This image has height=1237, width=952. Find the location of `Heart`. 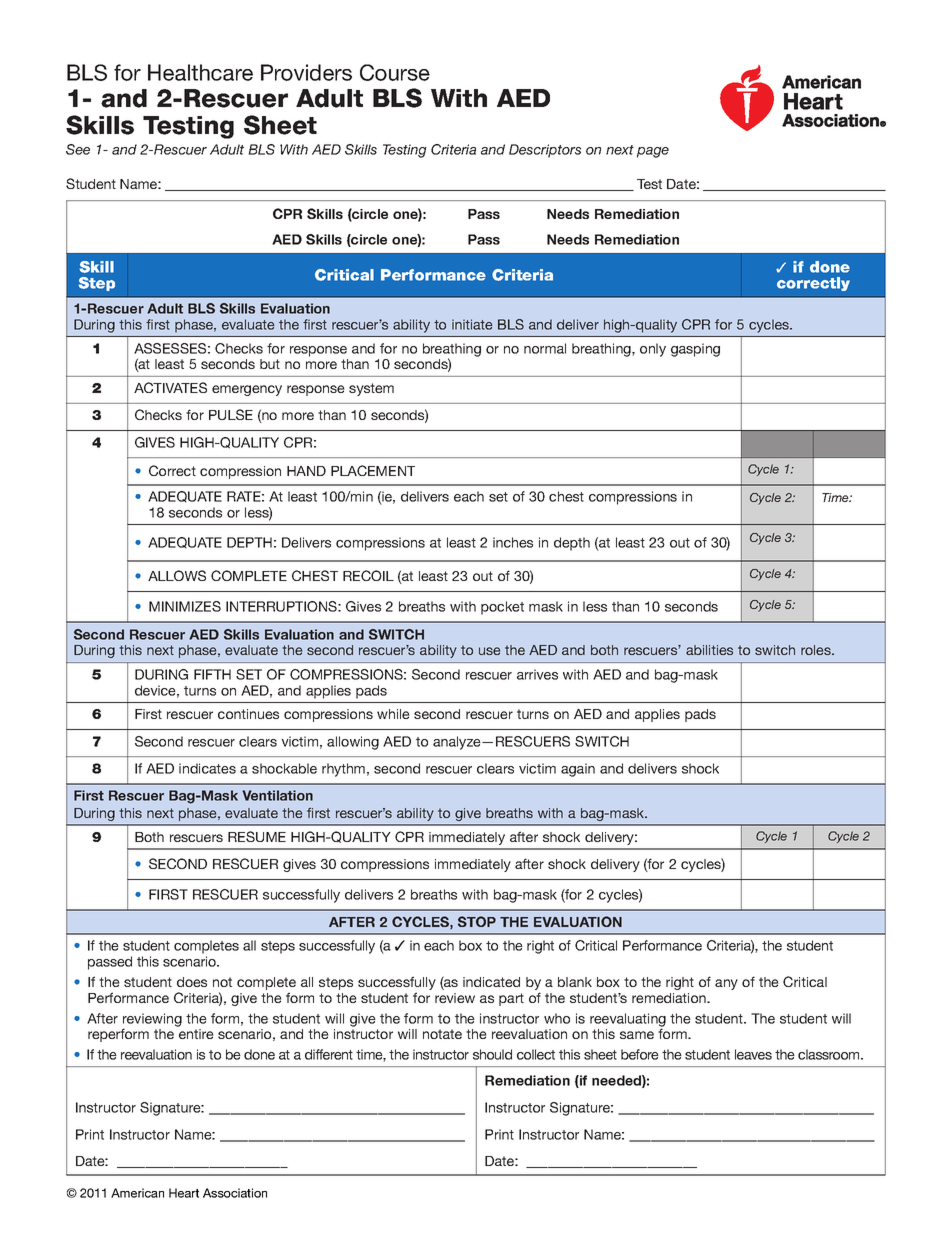

Heart is located at coordinates (184, 1193).
